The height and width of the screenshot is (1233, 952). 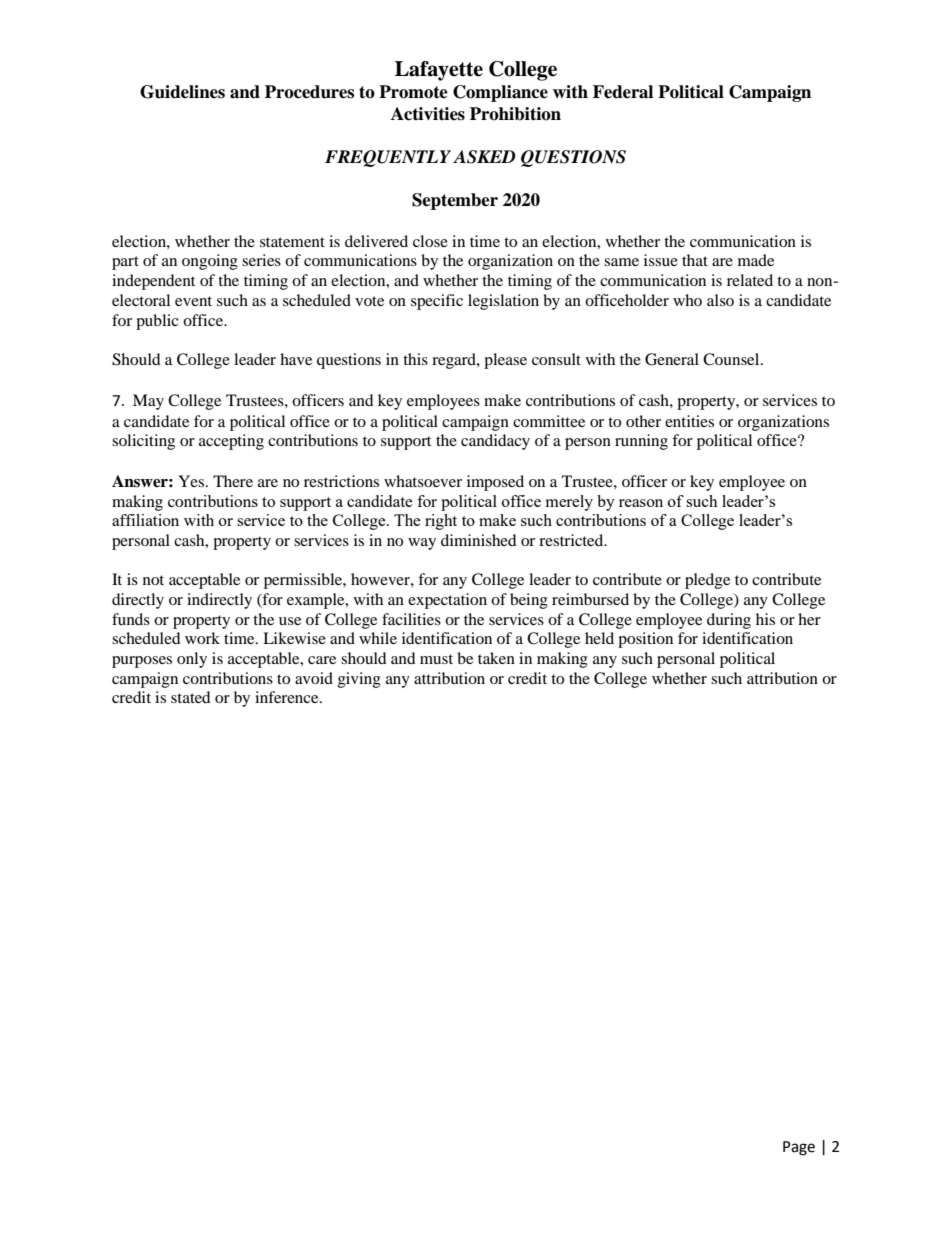 What do you see at coordinates (428, 114) in the screenshot?
I see `Activities` at bounding box center [428, 114].
